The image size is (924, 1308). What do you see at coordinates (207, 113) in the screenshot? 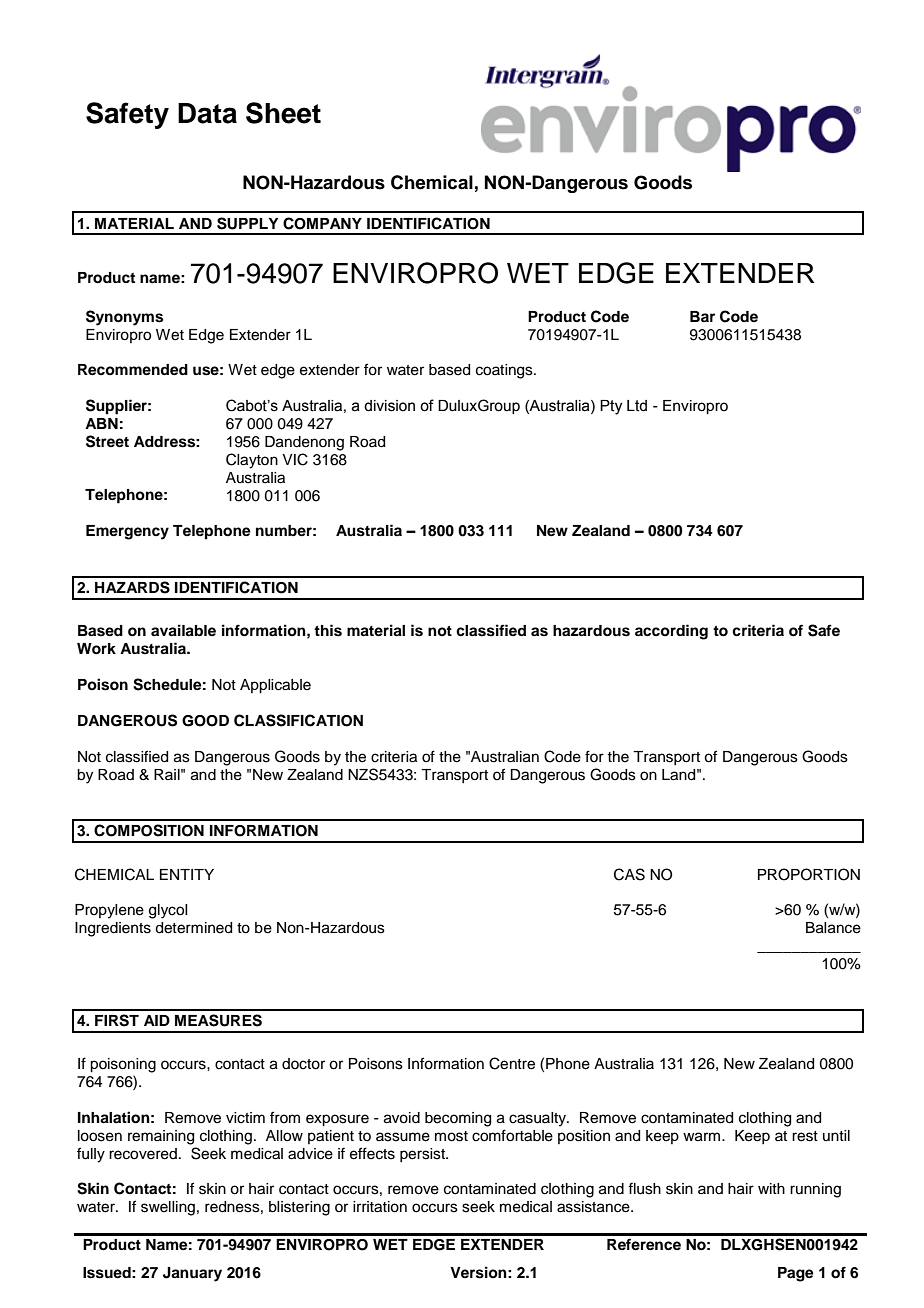
I see `Data` at bounding box center [207, 113].
